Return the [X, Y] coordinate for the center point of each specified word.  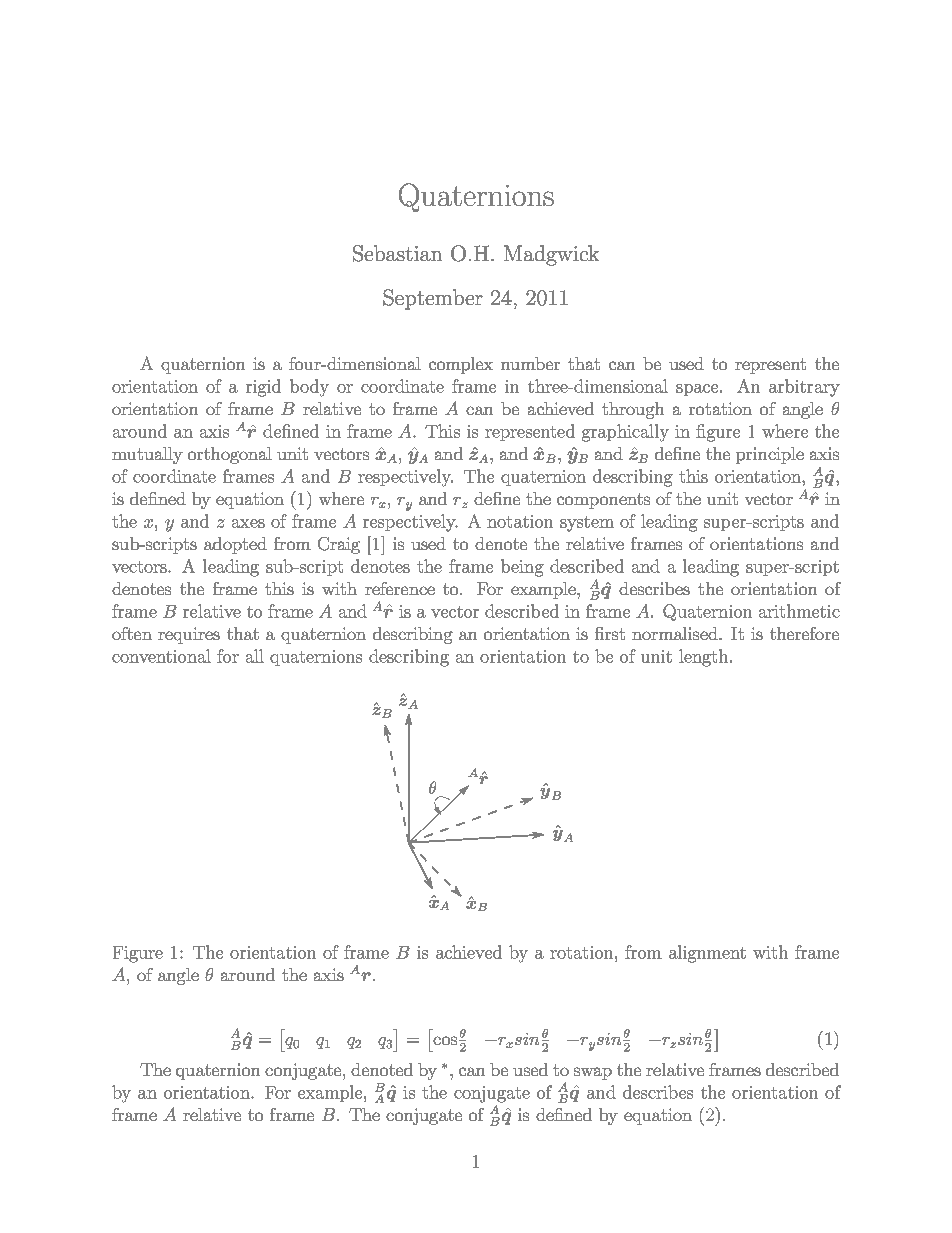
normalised [676, 633]
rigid [263, 388]
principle [770, 455]
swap [593, 1073]
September [433, 299]
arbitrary [804, 388]
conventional [161, 656]
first [610, 633]
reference [400, 588]
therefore [804, 633]
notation [520, 521]
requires [189, 635]
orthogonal [230, 455]
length [703, 658]
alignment [707, 954]
